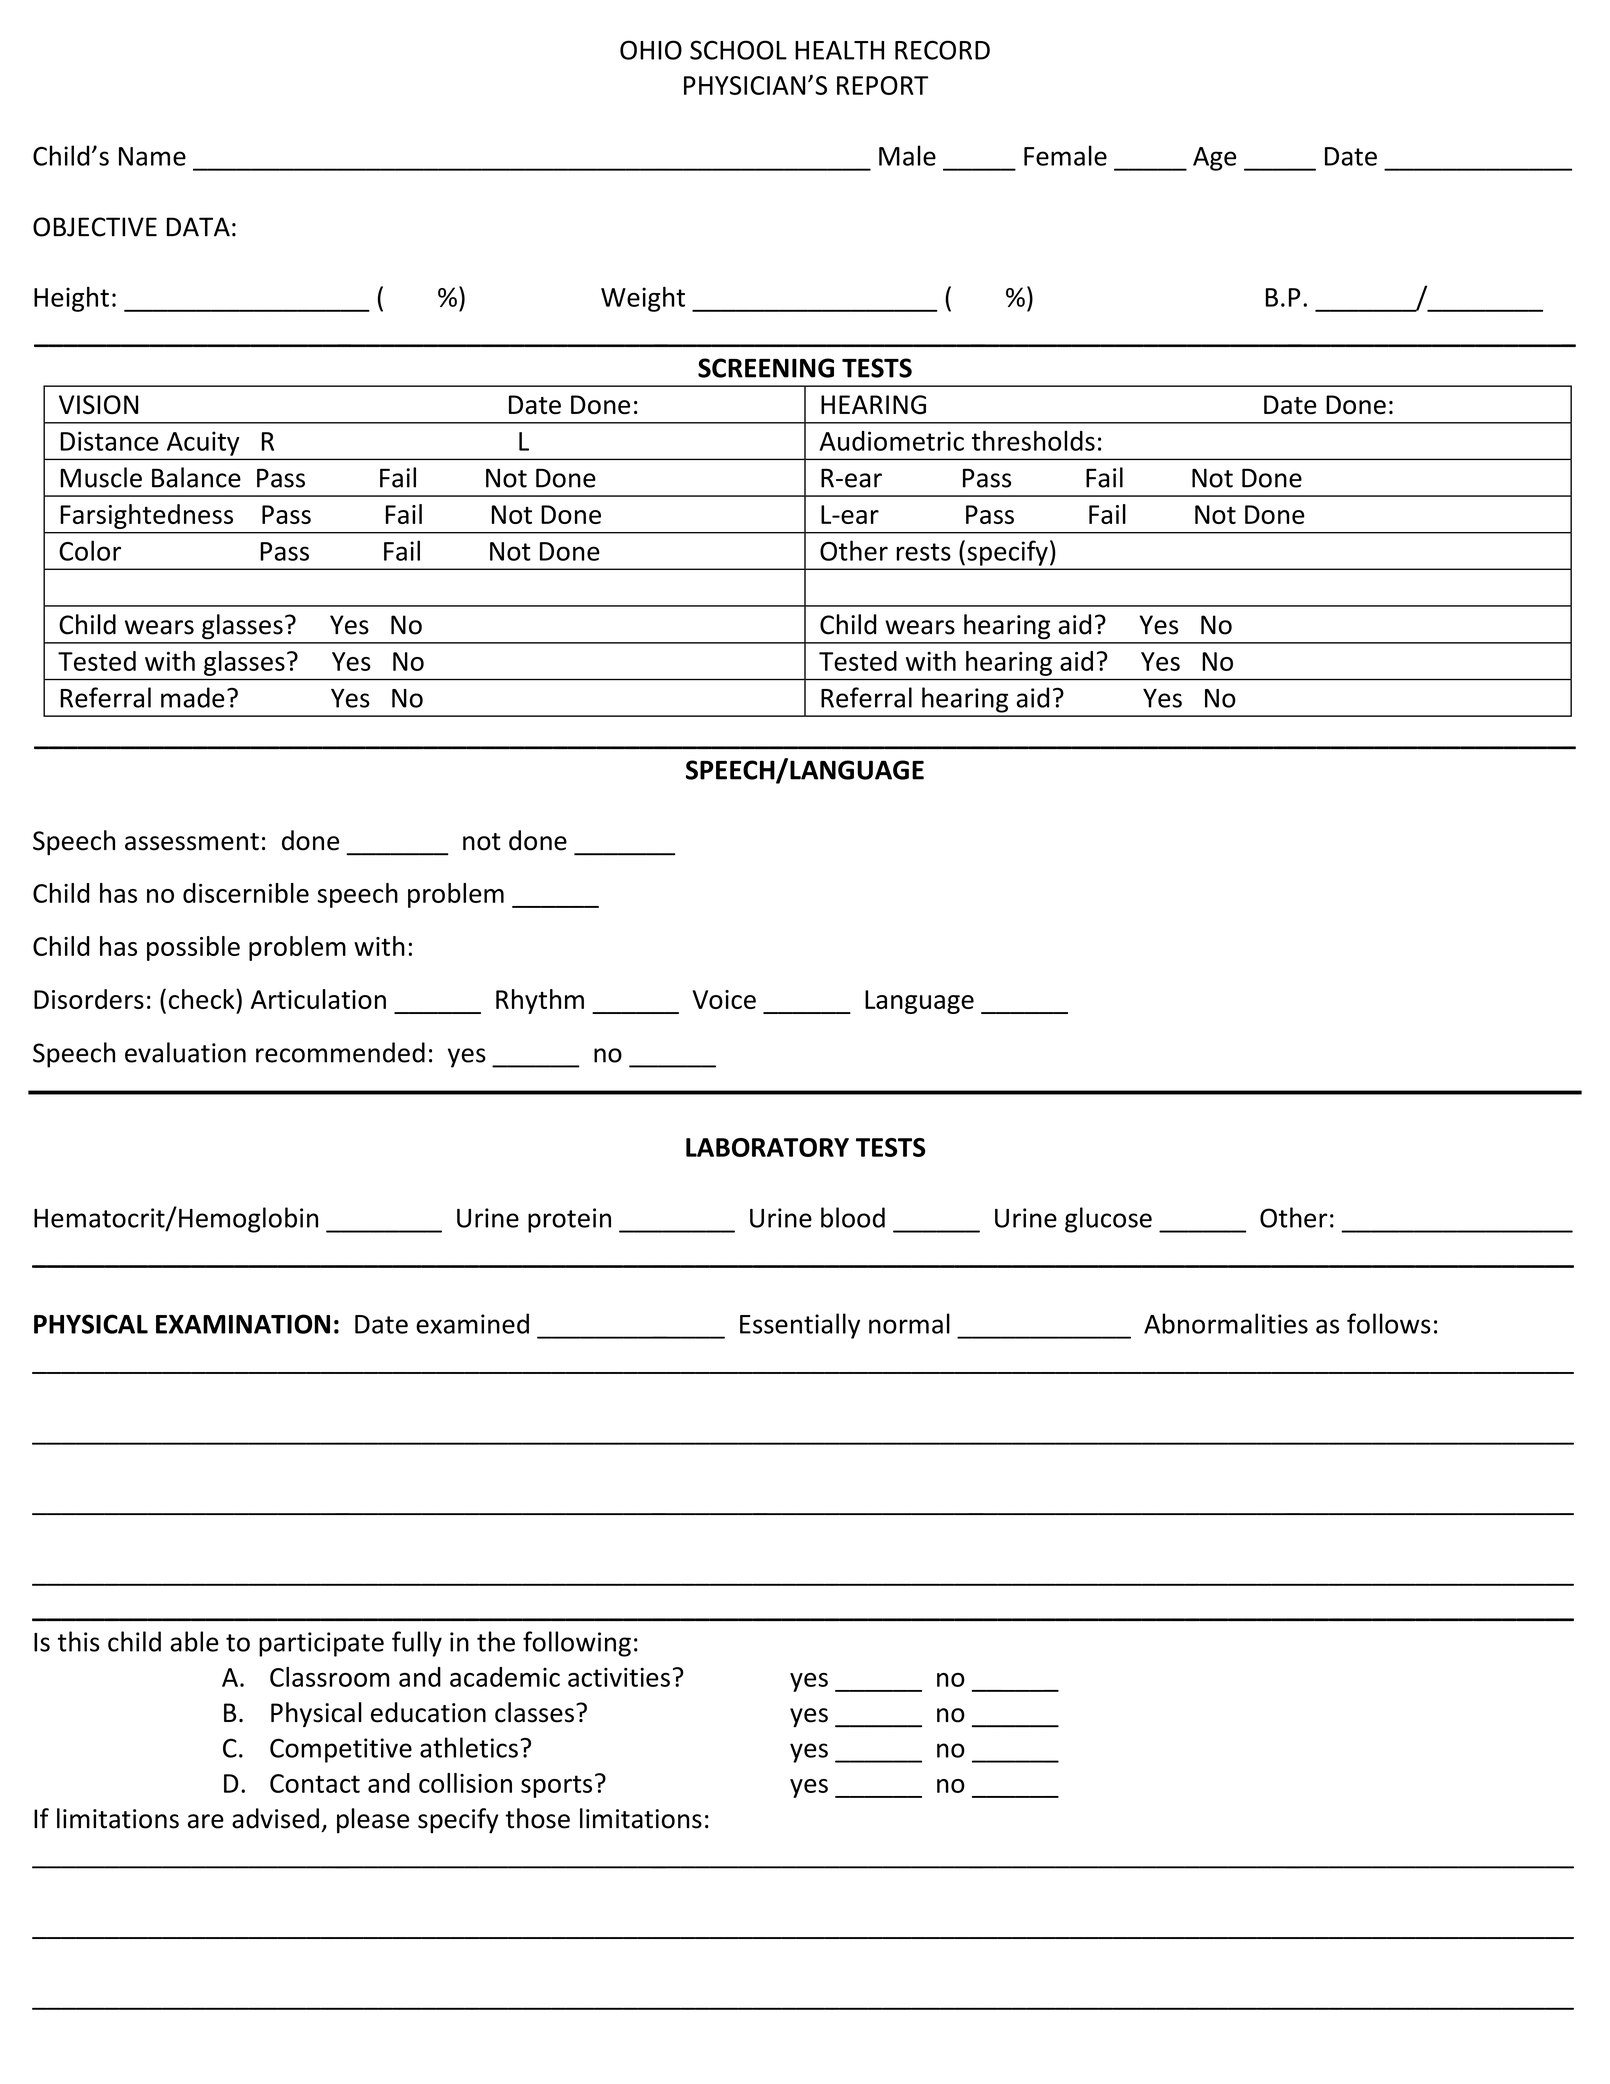 The image size is (1610, 2084). I want to click on EXAMINATION, so click(243, 1324).
